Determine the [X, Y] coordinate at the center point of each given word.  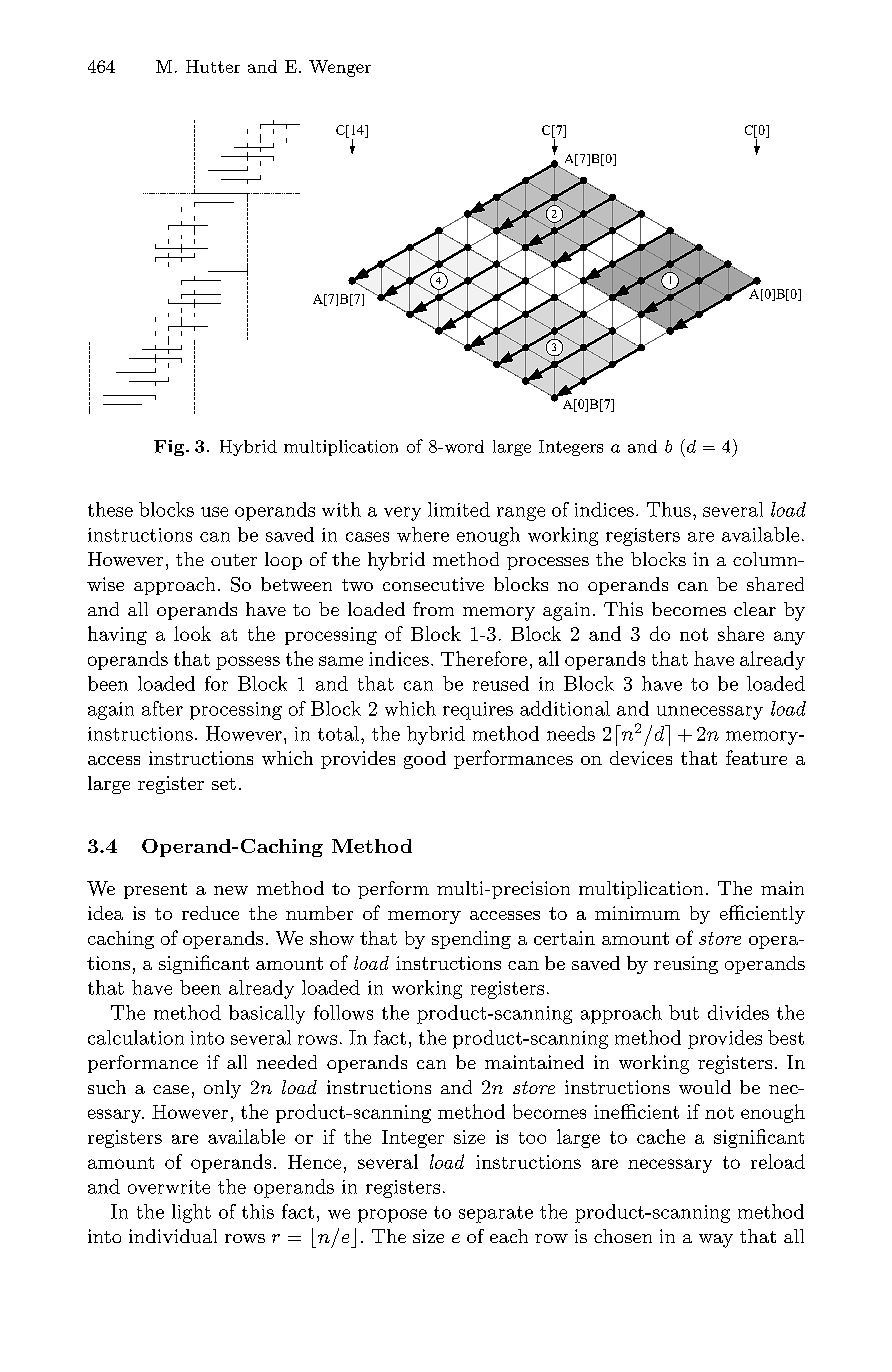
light [191, 1213]
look [192, 633]
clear [755, 609]
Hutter [213, 66]
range [521, 514]
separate [496, 1214]
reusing [686, 965]
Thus [669, 509]
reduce [210, 913]
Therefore [484, 658]
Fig [170, 448]
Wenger [340, 68]
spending [471, 940]
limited [459, 509]
